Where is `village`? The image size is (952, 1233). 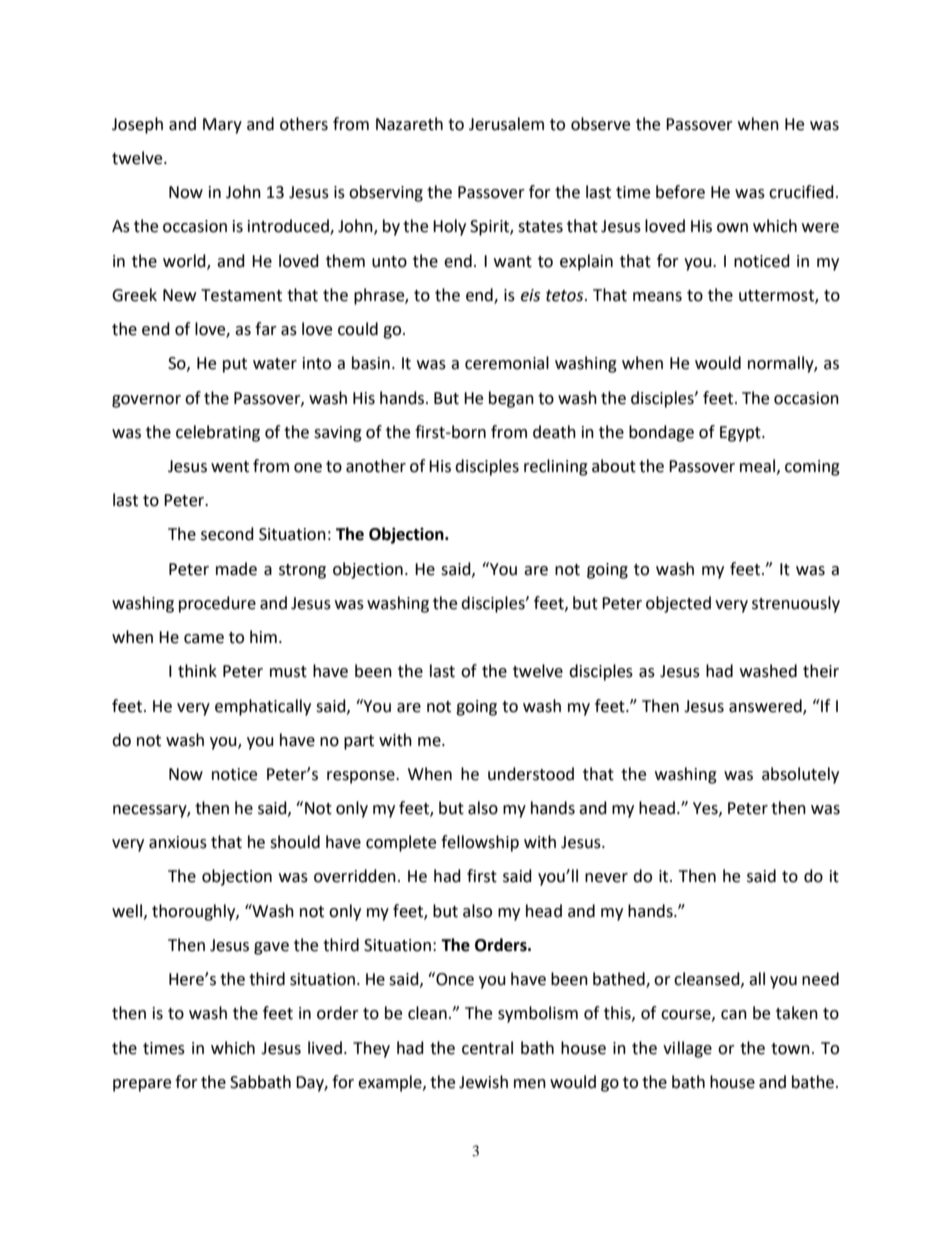
village is located at coordinates (687, 1049).
